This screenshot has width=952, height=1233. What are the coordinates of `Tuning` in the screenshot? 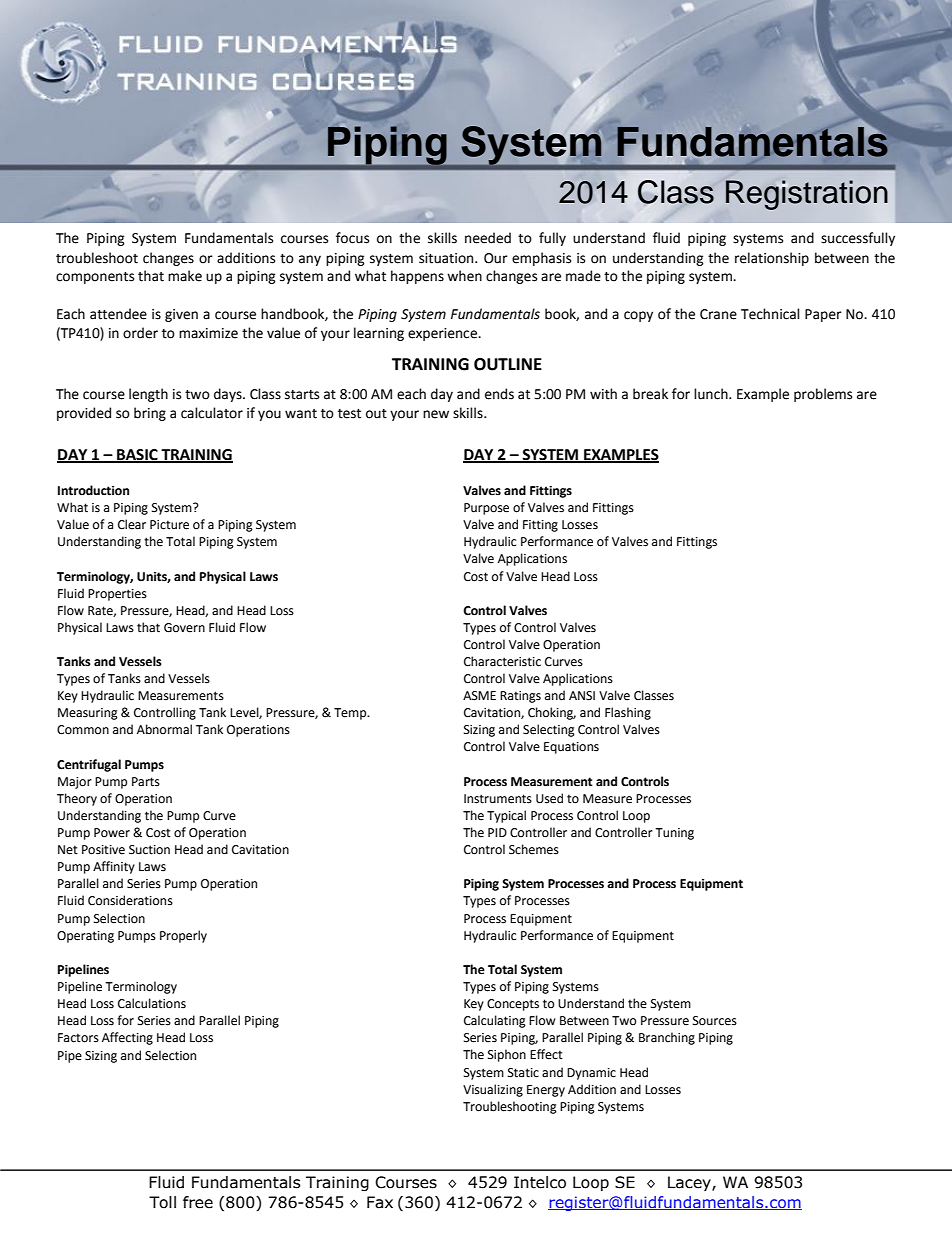 It's located at (674, 834).
